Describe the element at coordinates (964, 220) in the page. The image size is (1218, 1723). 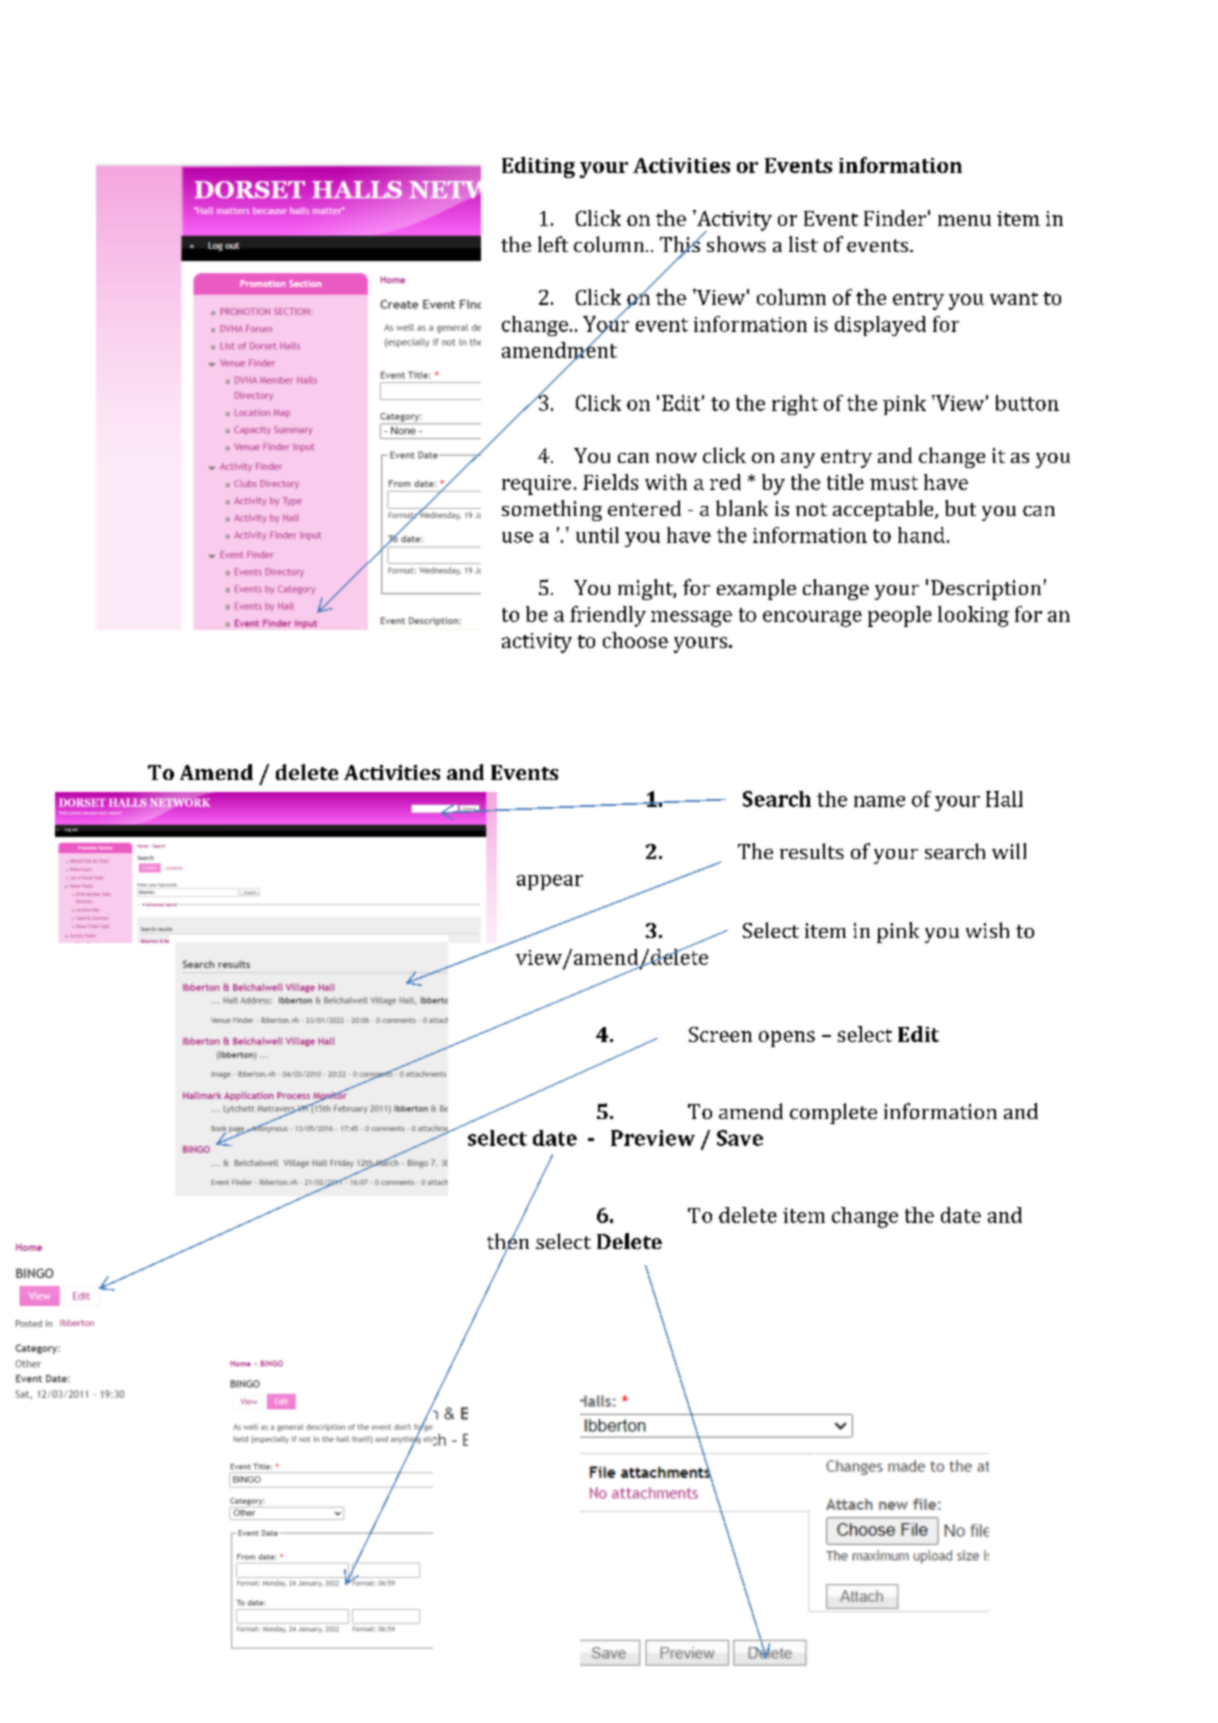
I see `menu` at that location.
